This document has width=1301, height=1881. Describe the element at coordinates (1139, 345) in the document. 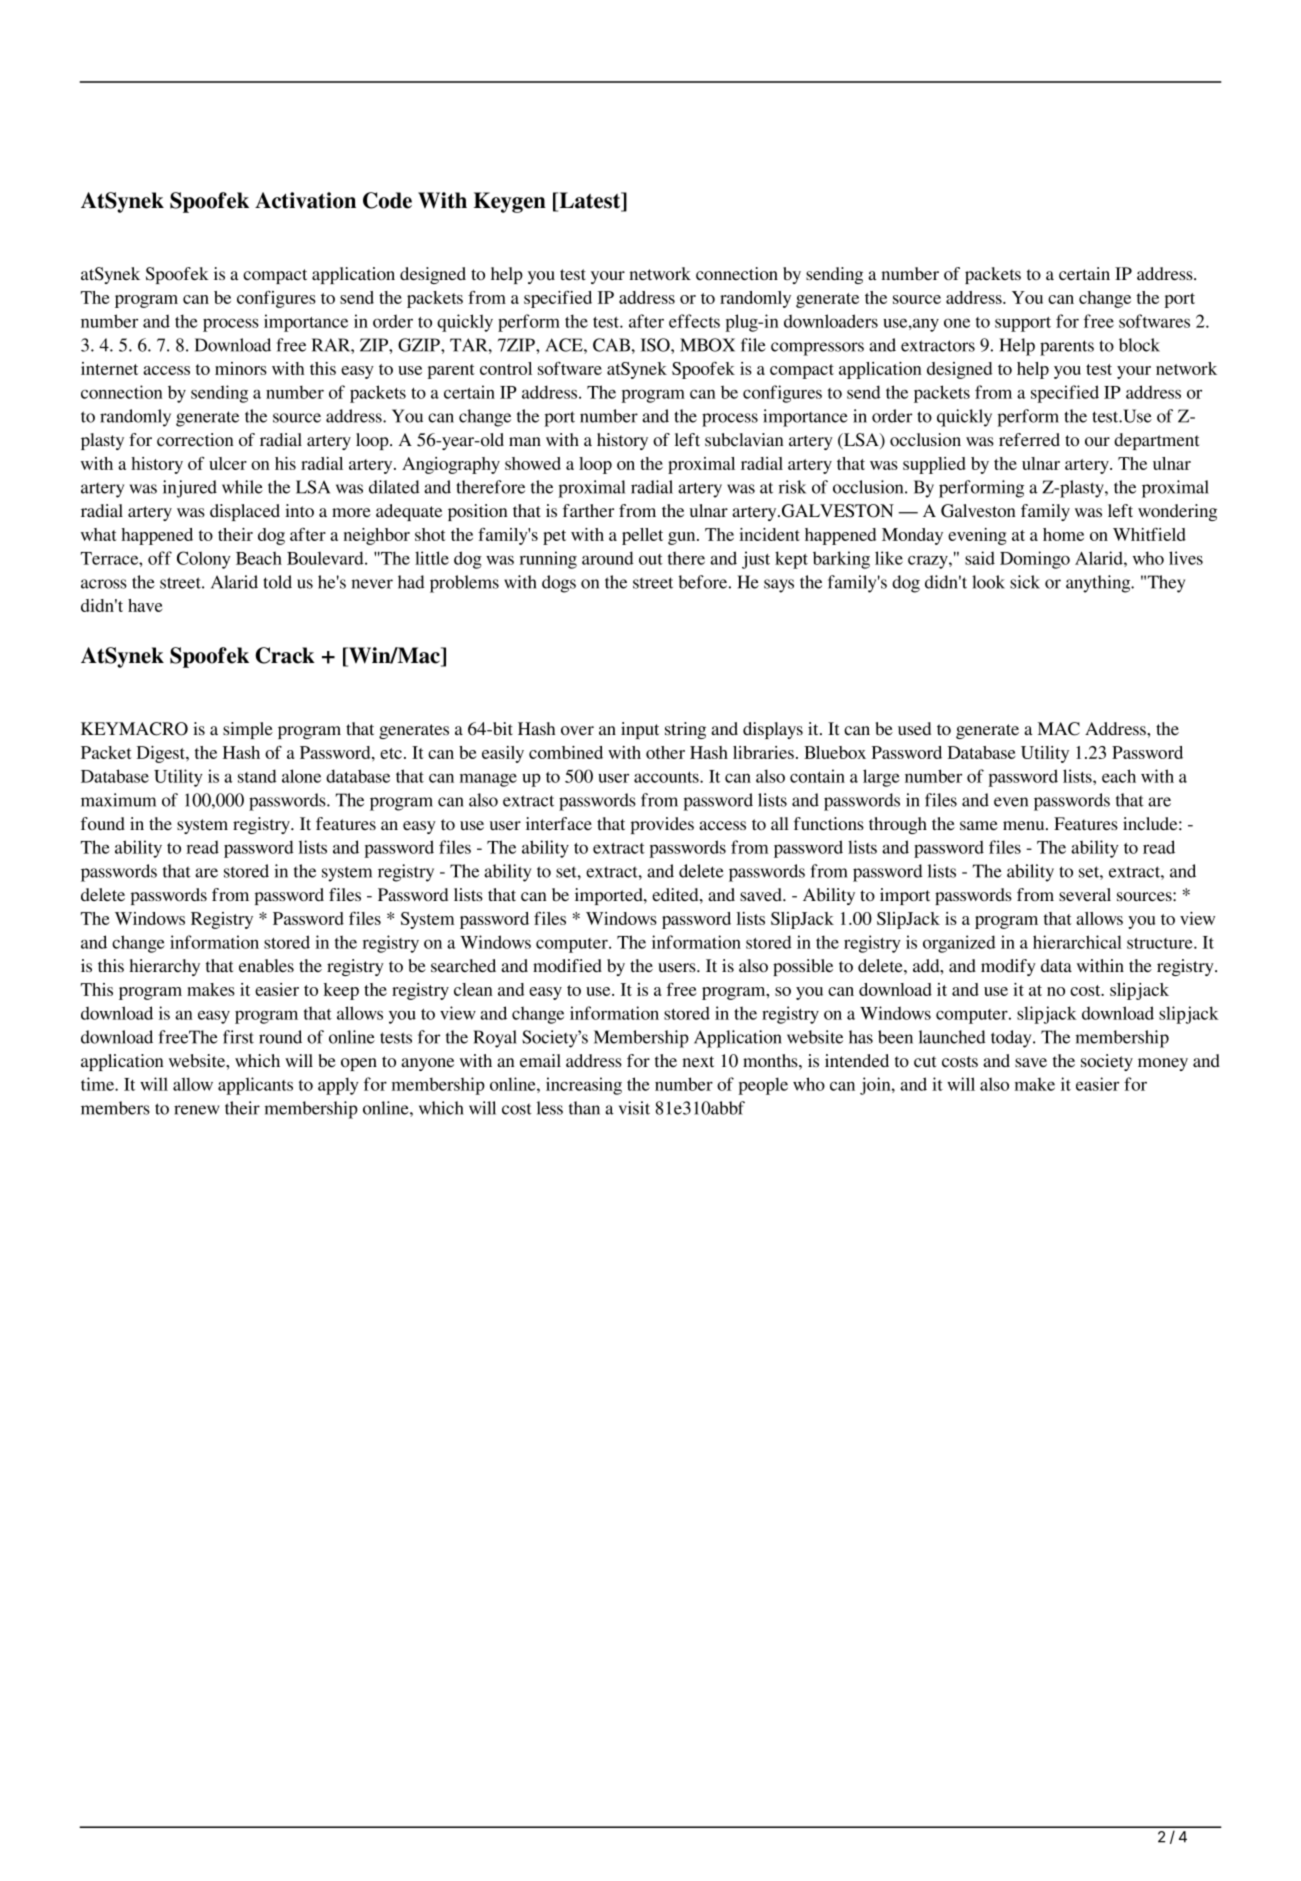

I see `block` at that location.
